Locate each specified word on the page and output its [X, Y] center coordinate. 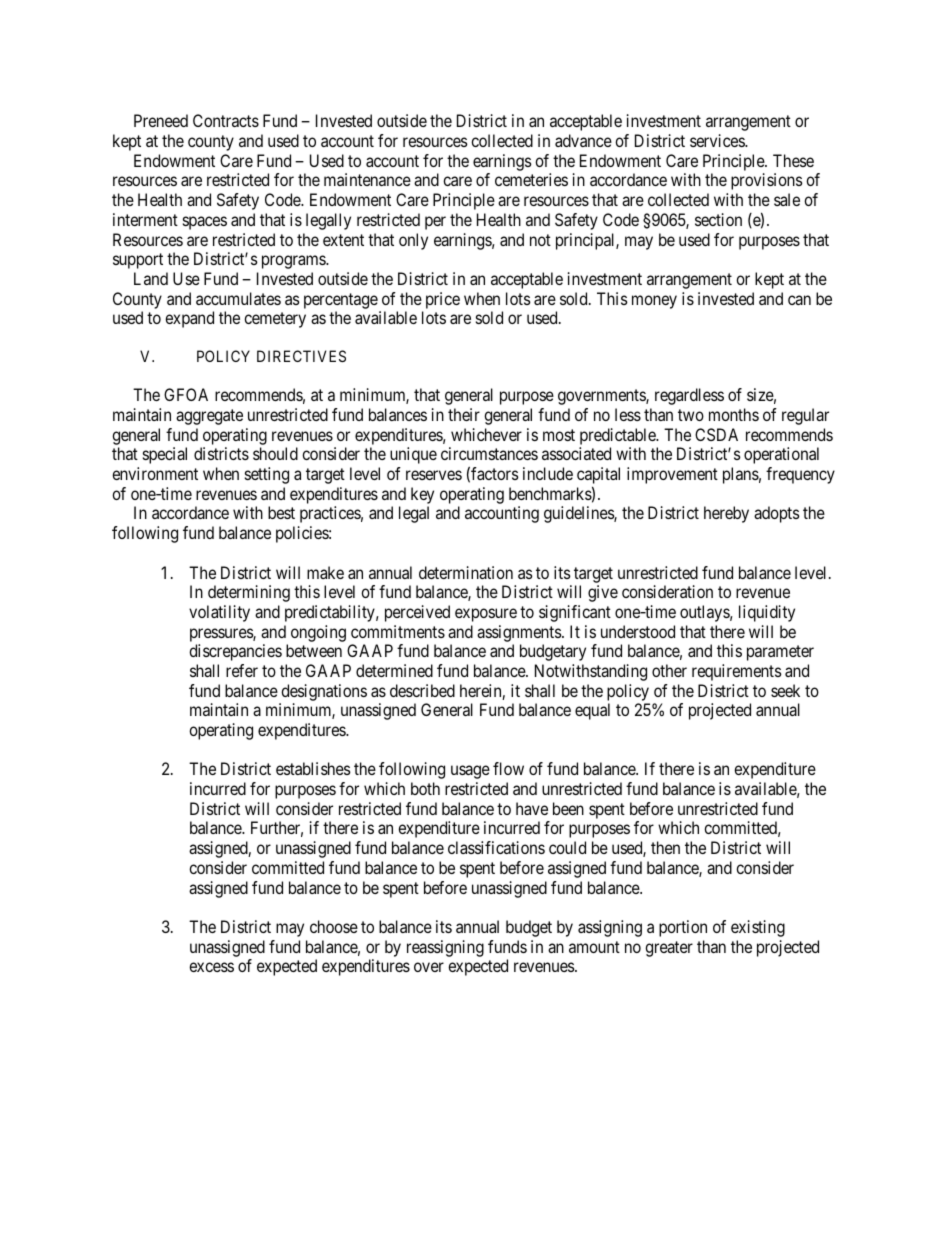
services [718, 140]
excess [211, 967]
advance [583, 140]
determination [466, 572]
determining [249, 593]
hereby [726, 514]
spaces [205, 223]
